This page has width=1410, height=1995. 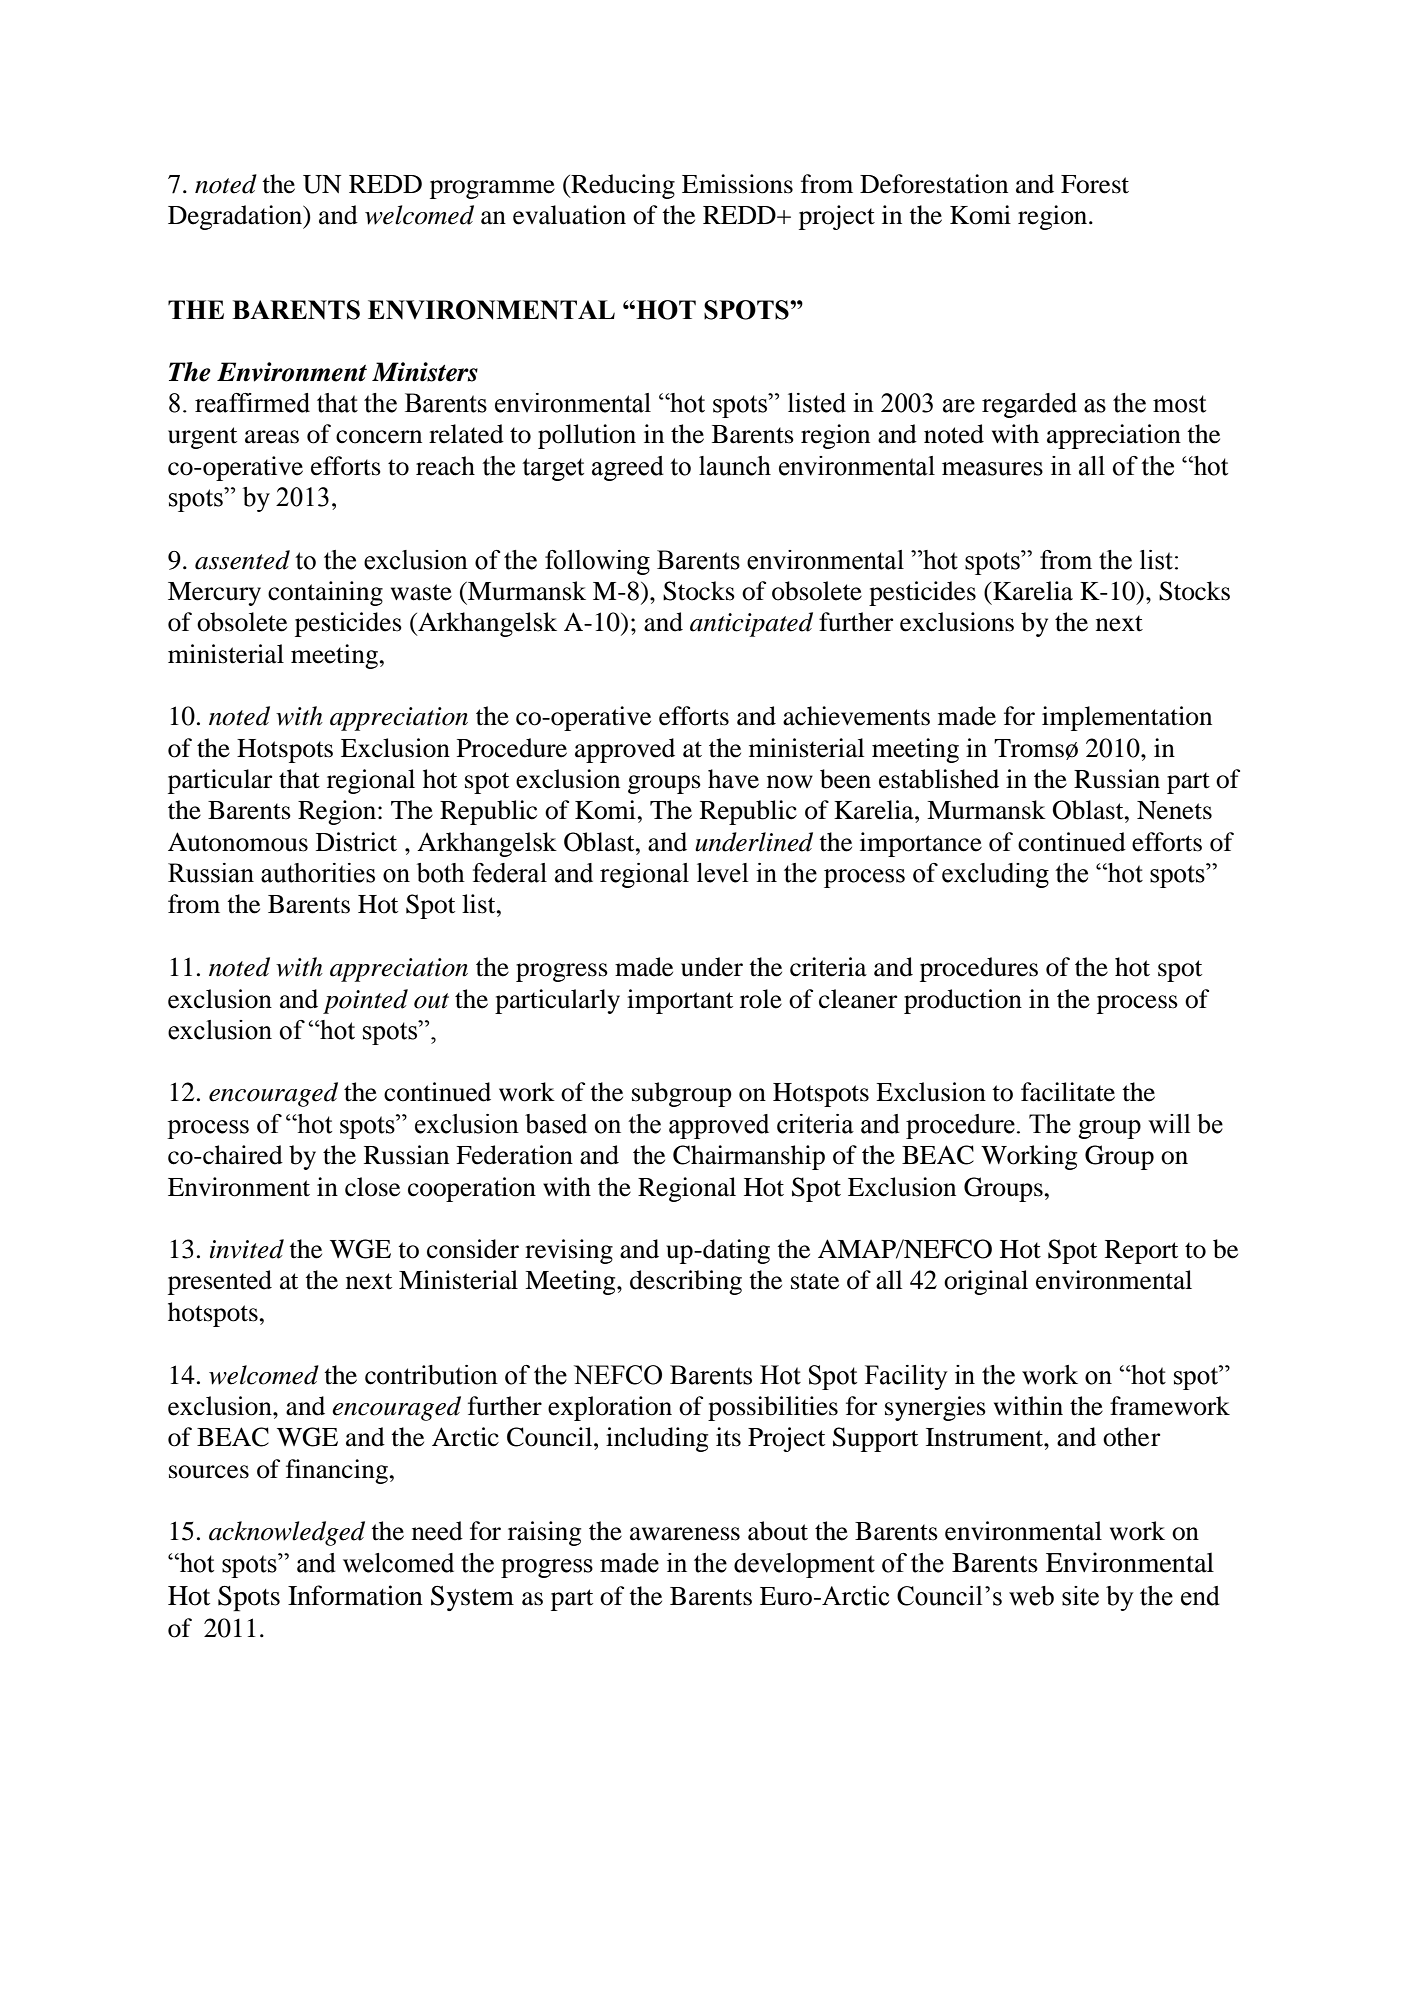 I want to click on level, so click(x=722, y=873).
